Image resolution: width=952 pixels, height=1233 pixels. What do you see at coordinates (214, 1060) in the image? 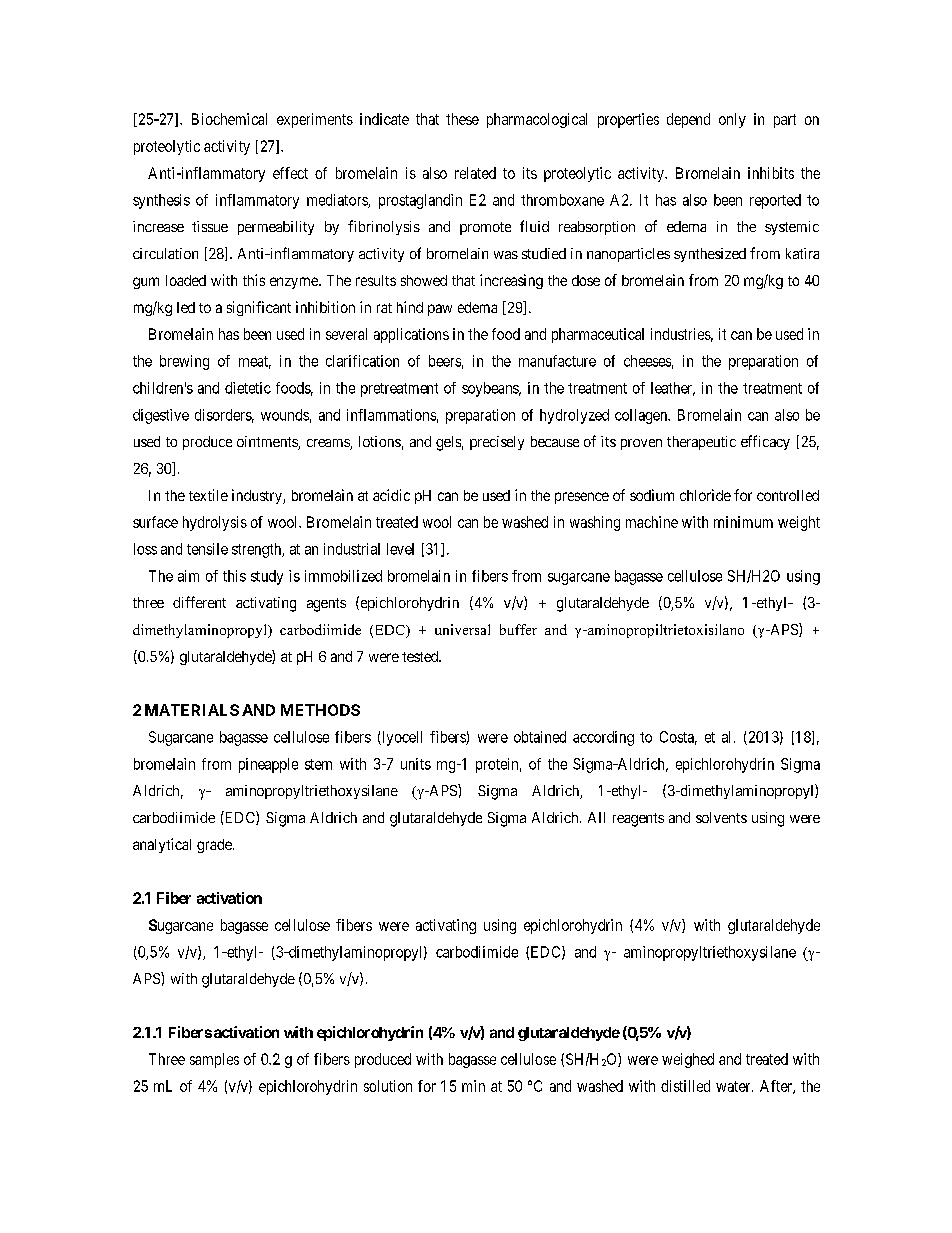
I see `samples` at bounding box center [214, 1060].
